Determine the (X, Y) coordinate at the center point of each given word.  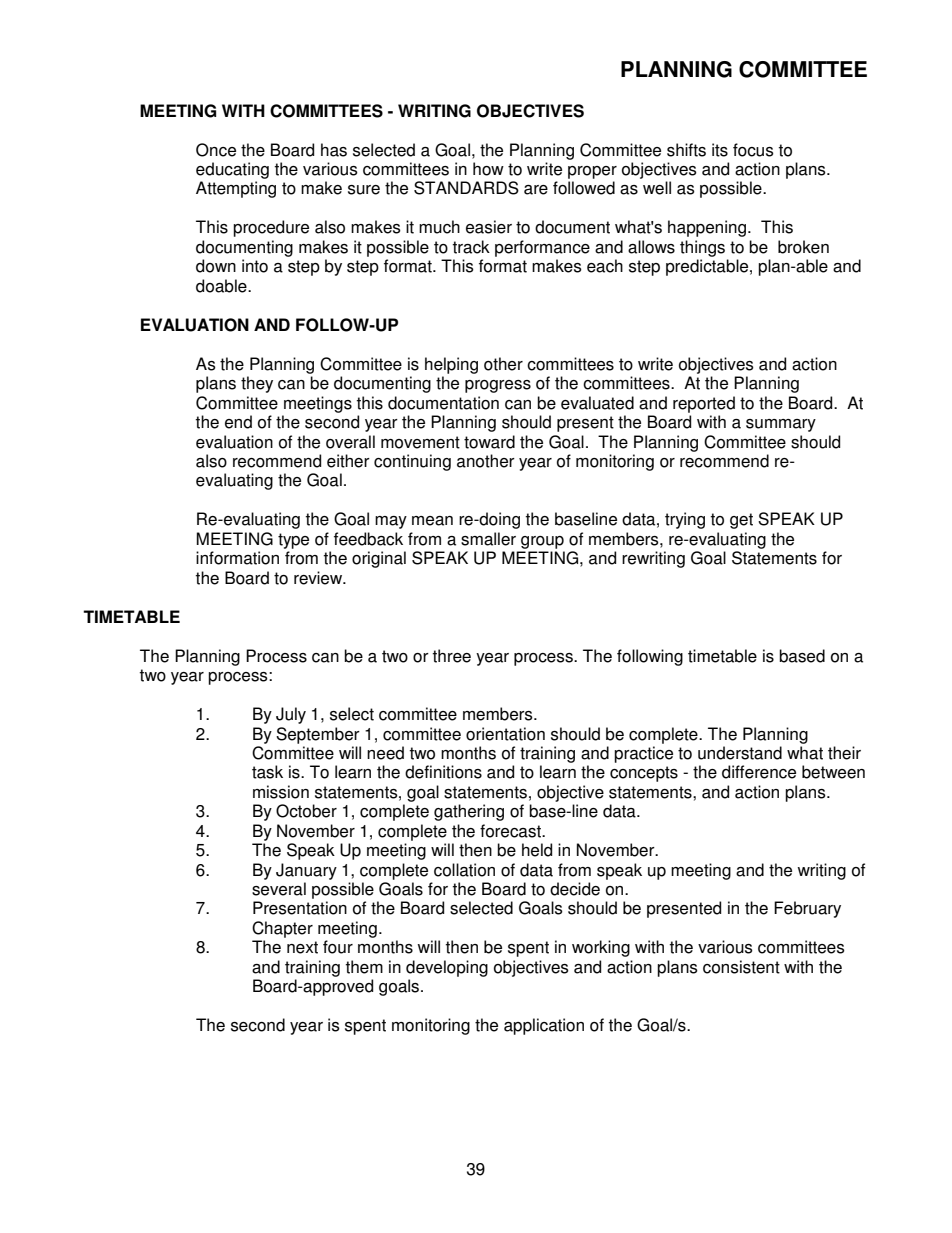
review (319, 578)
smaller (488, 539)
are (536, 190)
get (741, 521)
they (257, 384)
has (334, 150)
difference (759, 772)
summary (781, 425)
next (302, 947)
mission (281, 792)
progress (498, 386)
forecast (511, 831)
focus (753, 150)
